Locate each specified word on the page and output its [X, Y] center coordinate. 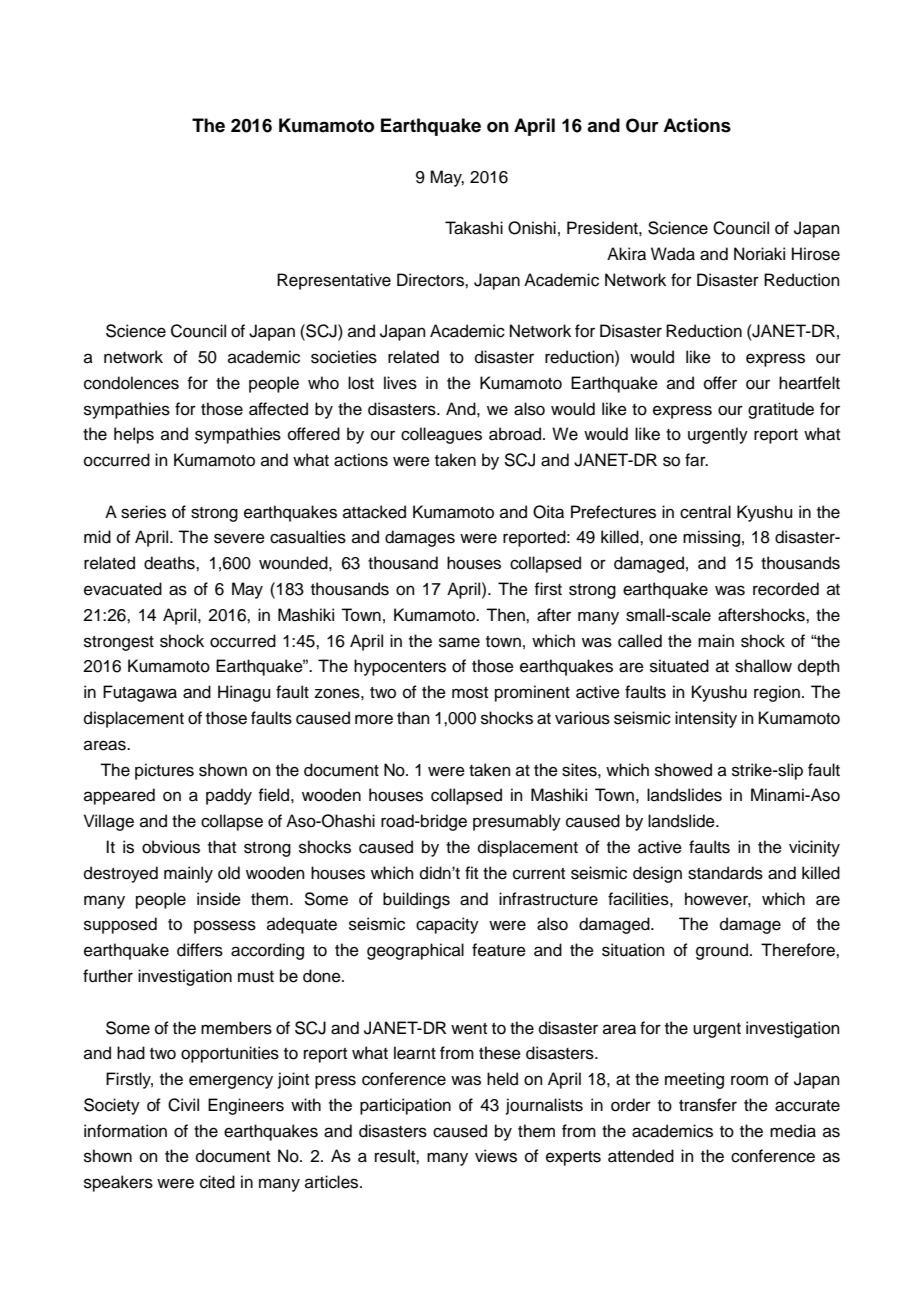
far [696, 460]
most [470, 693]
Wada [673, 254]
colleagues [441, 435]
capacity [447, 925]
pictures [164, 771]
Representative [334, 281]
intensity [706, 719]
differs [200, 950]
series [143, 512]
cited [217, 1182]
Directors [431, 280]
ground [722, 951]
